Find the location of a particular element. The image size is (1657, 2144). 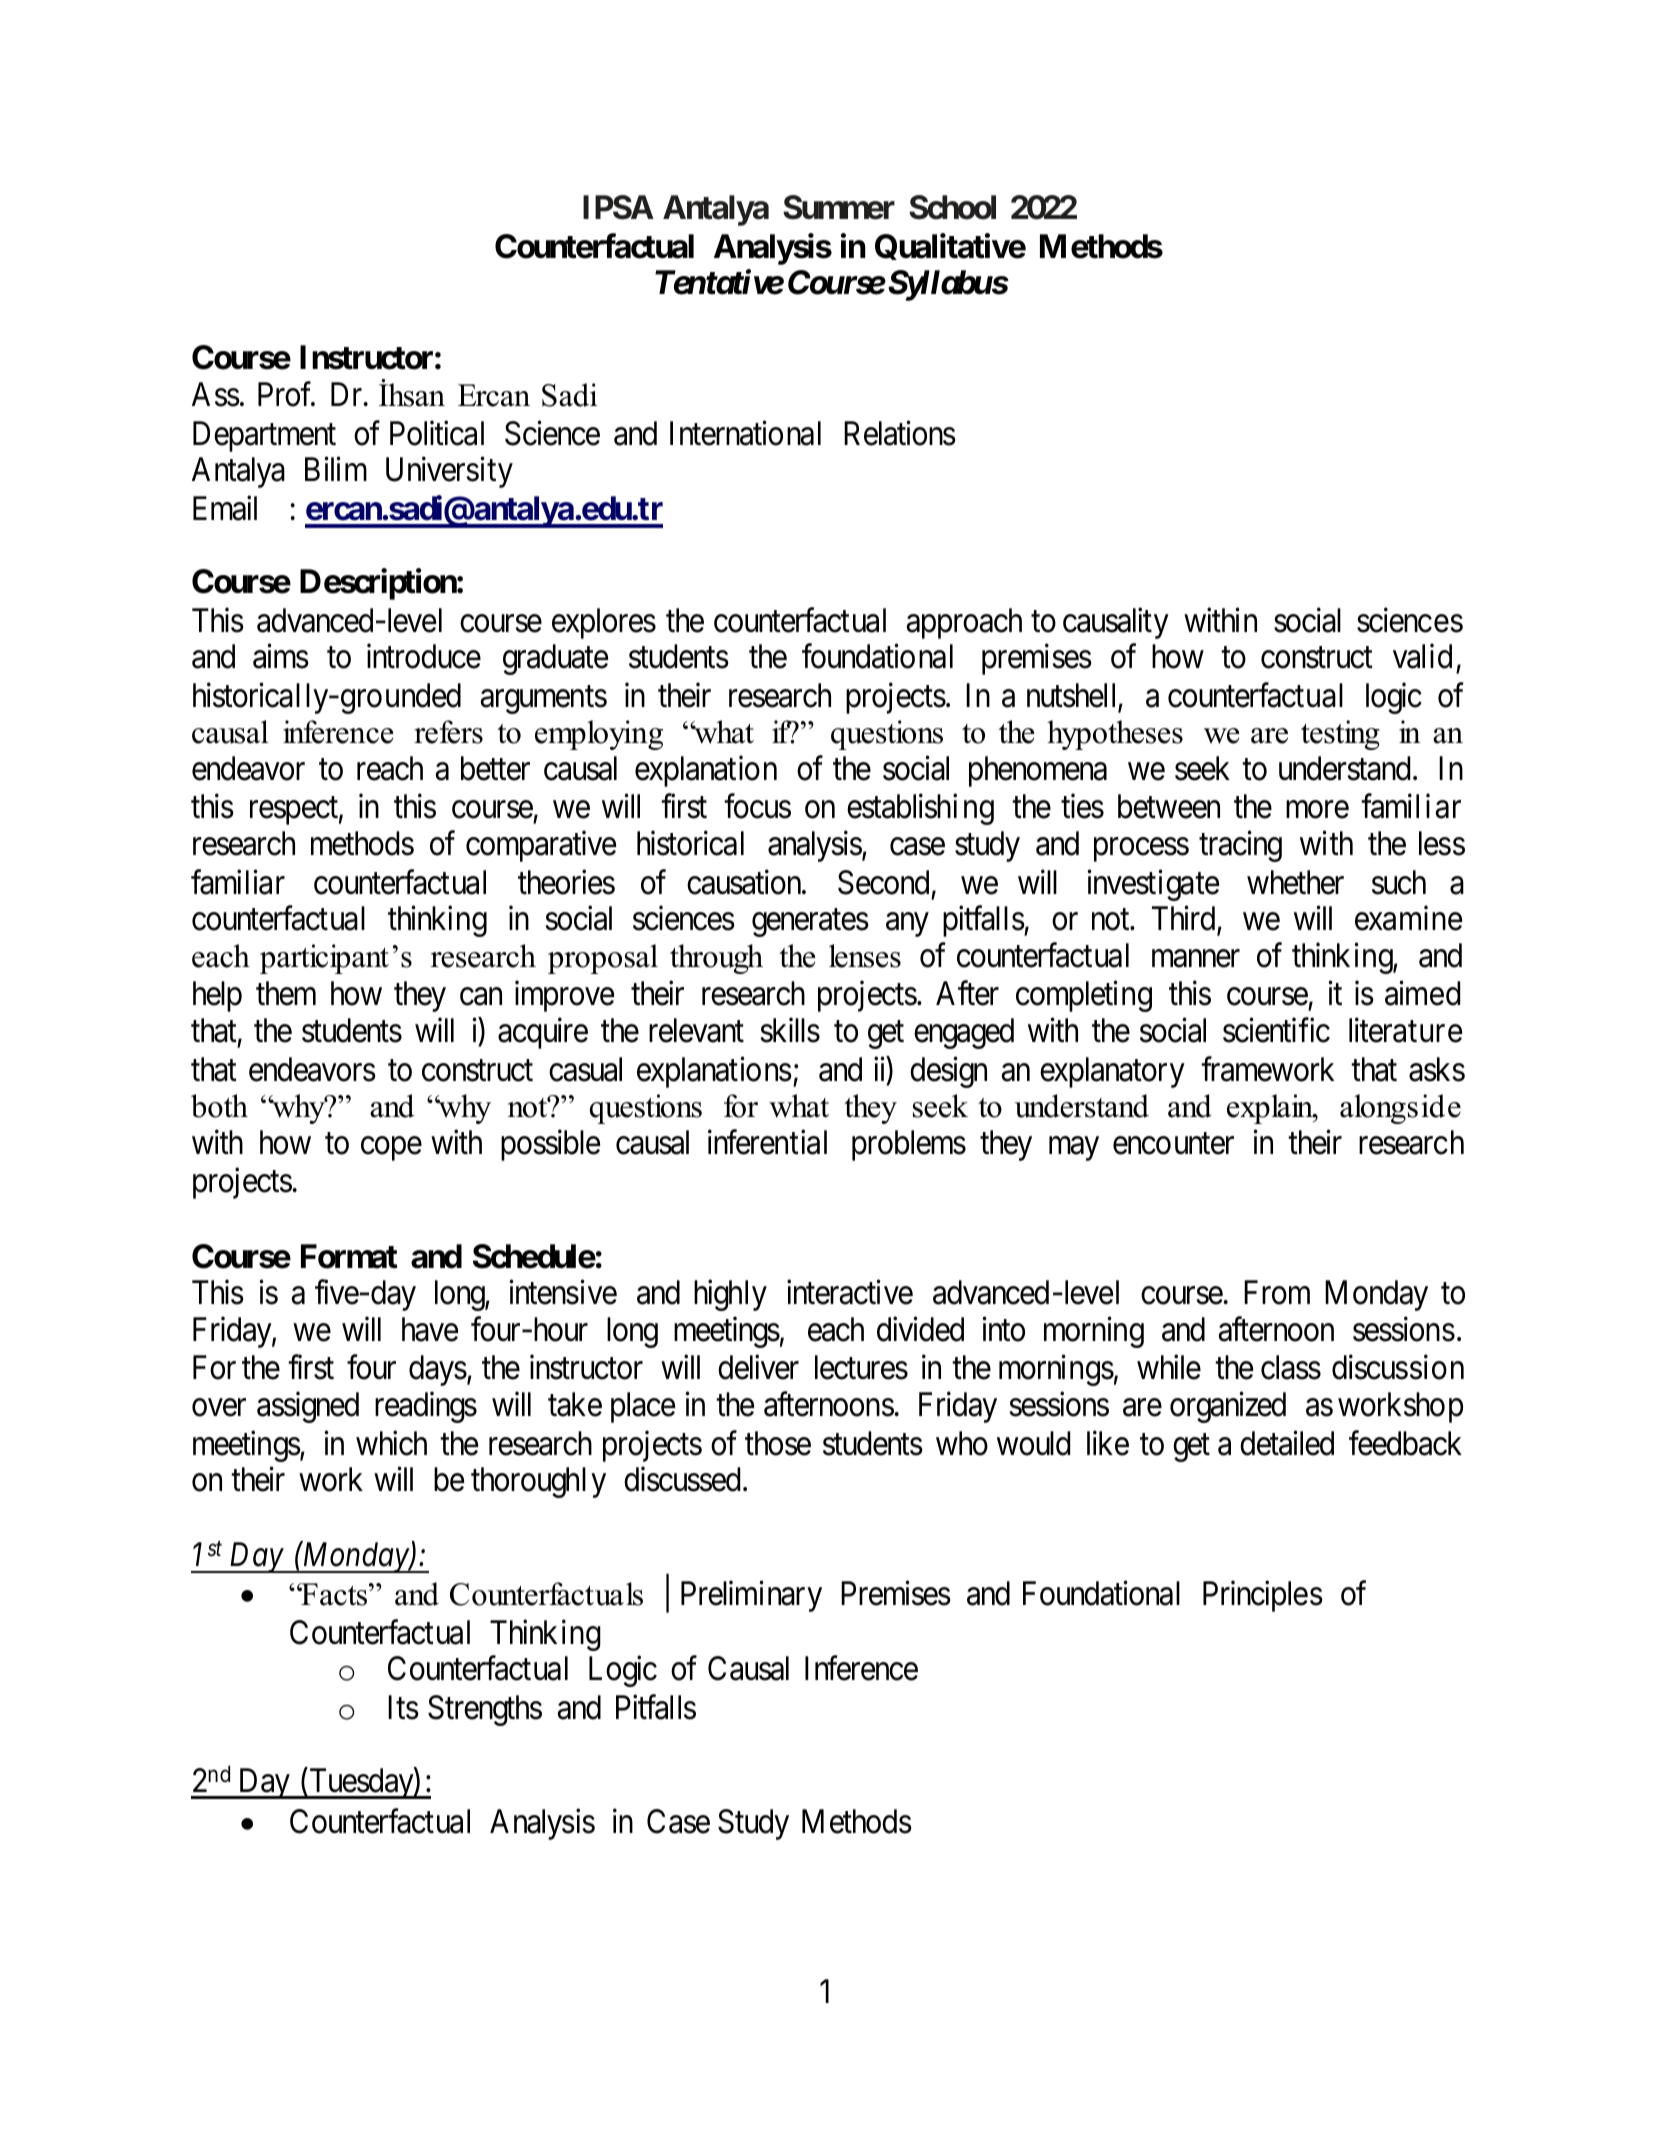

whether is located at coordinates (1295, 882).
